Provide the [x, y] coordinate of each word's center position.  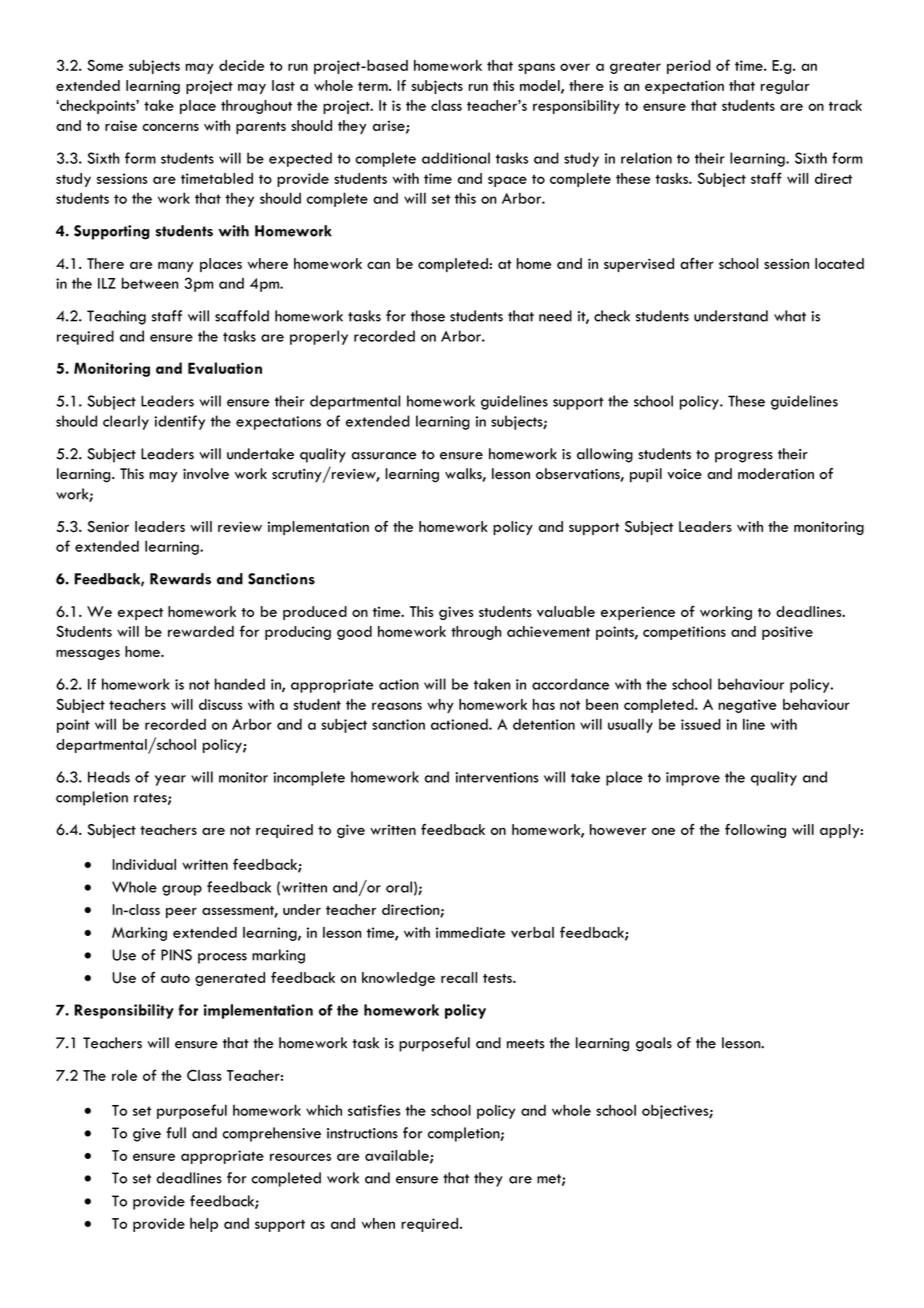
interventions [497, 777]
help [204, 1225]
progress [744, 457]
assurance [384, 456]
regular [785, 87]
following [755, 830]
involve [206, 474]
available [398, 1156]
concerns [170, 127]
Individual [144, 864]
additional [456, 158]
